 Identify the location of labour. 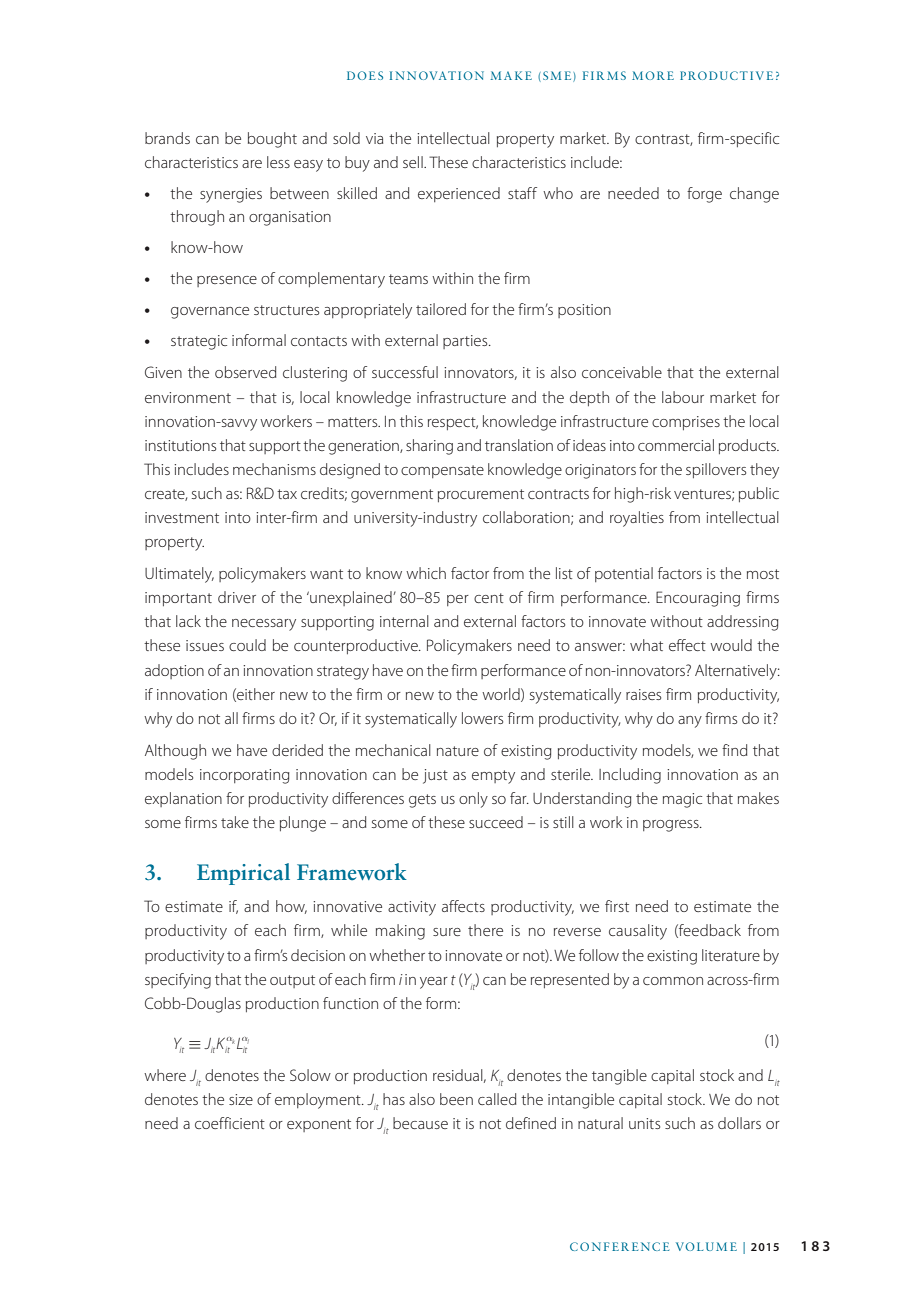
(683, 397).
